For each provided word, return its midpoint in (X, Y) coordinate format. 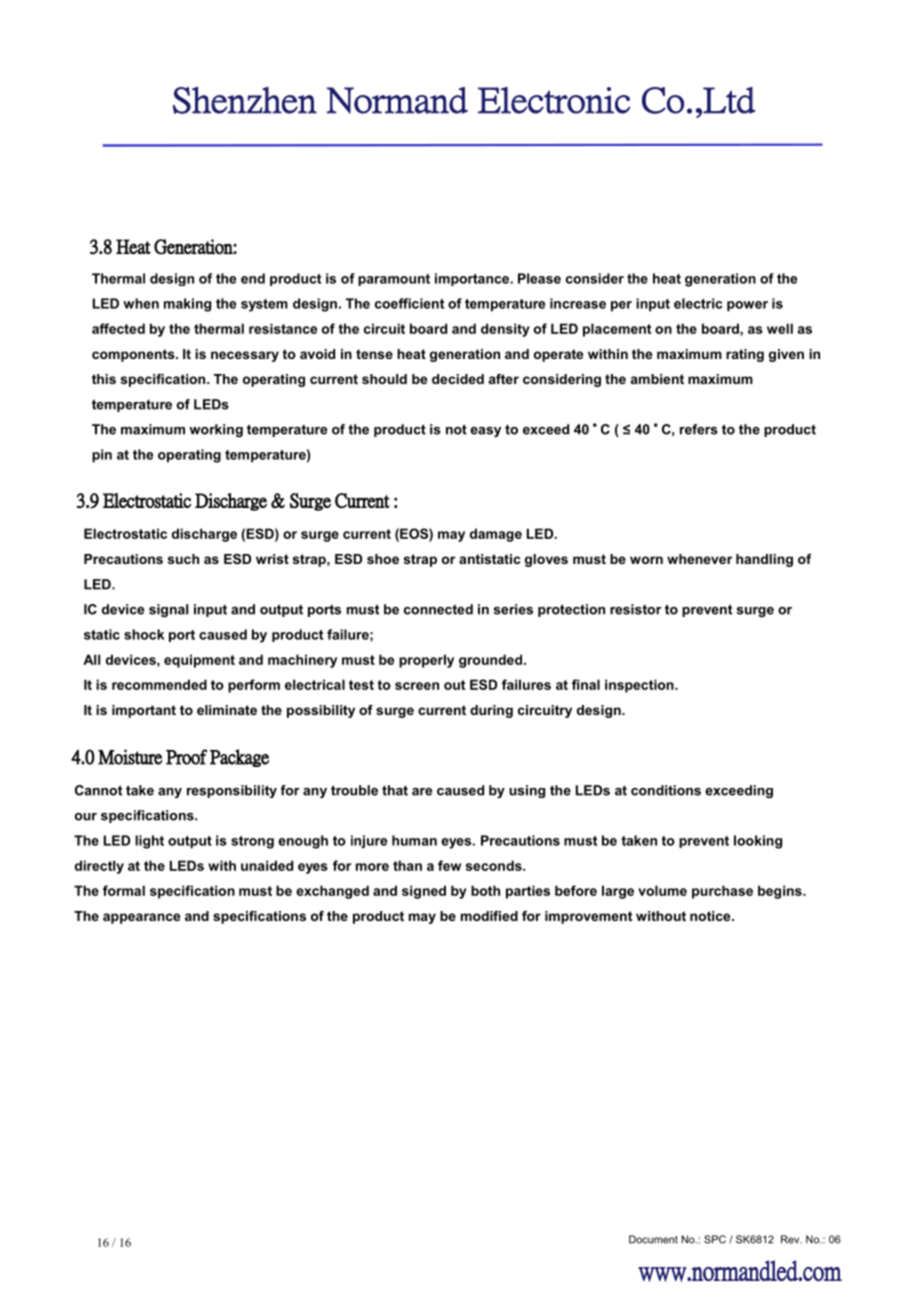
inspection (640, 686)
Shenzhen (245, 100)
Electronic (554, 100)
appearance (141, 918)
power (747, 306)
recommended (159, 684)
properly (426, 661)
